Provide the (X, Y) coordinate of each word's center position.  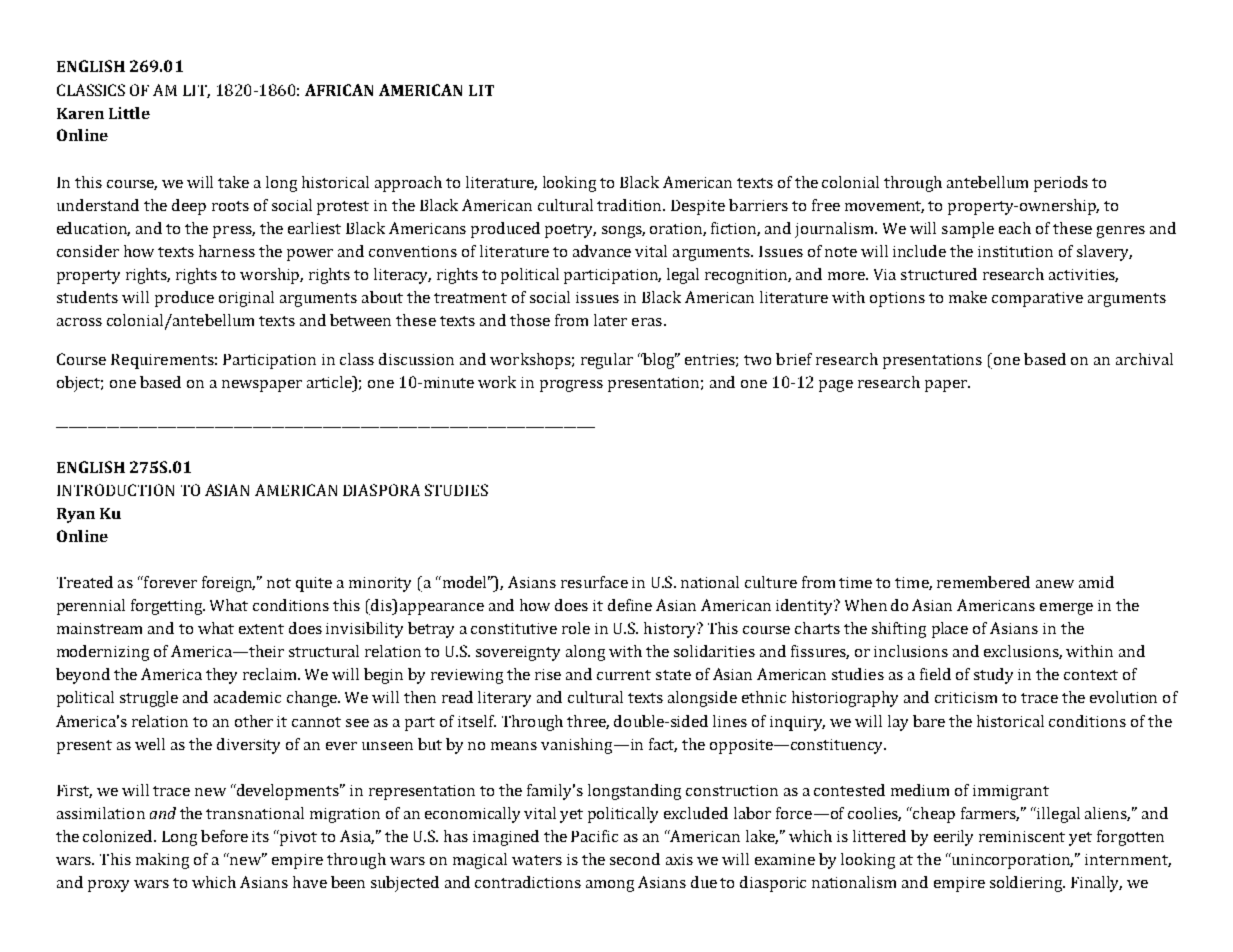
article (331, 382)
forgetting (168, 607)
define (630, 605)
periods (1061, 184)
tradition (631, 205)
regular (607, 361)
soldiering (1027, 884)
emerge (1066, 609)
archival (1144, 359)
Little (129, 113)
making (162, 861)
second (635, 859)
